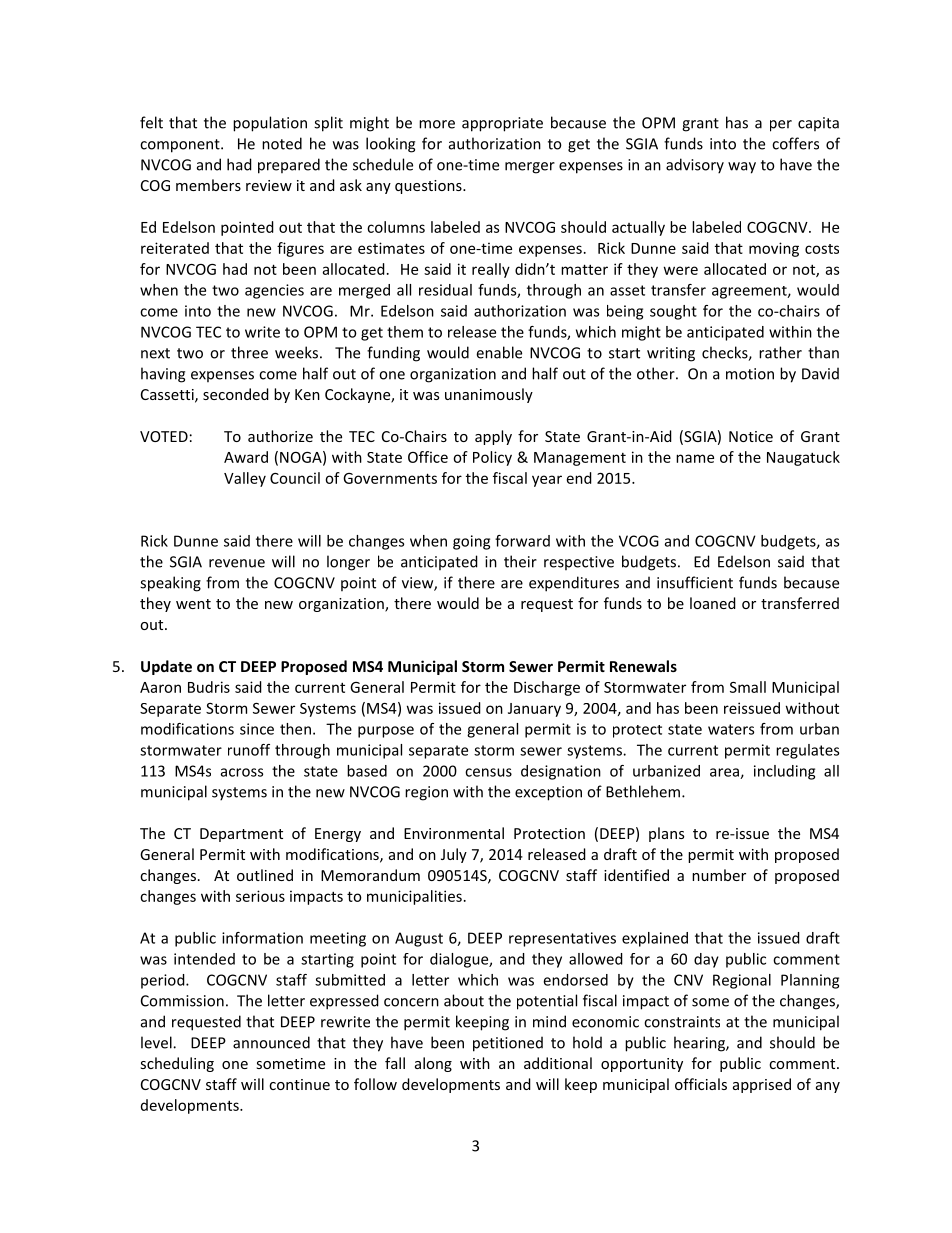  I want to click on apprised, so click(762, 1085).
